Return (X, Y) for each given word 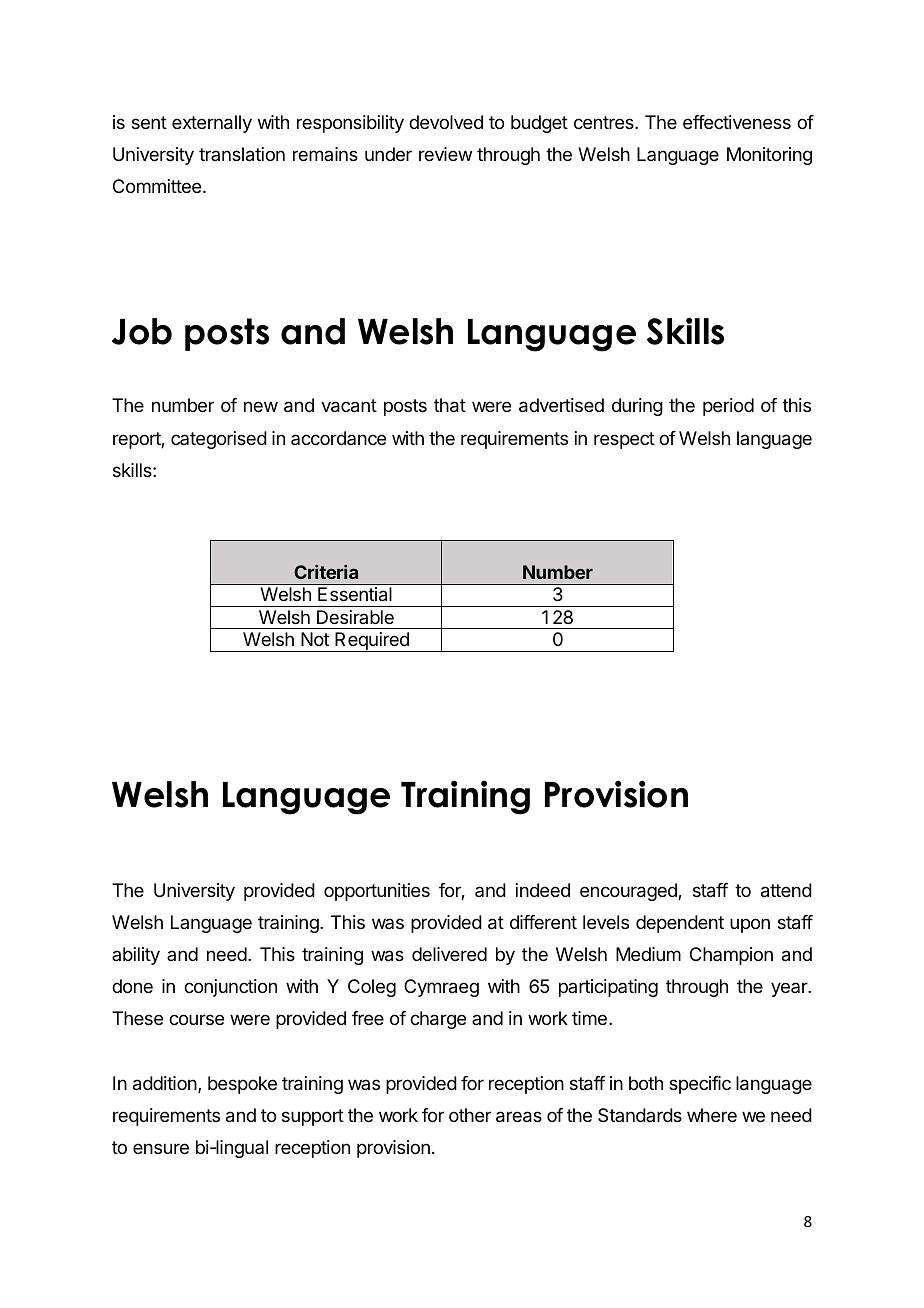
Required (372, 642)
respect (624, 440)
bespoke (242, 1085)
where (712, 1115)
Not (315, 639)
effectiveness (737, 122)
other (470, 1115)
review (445, 154)
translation (242, 154)
